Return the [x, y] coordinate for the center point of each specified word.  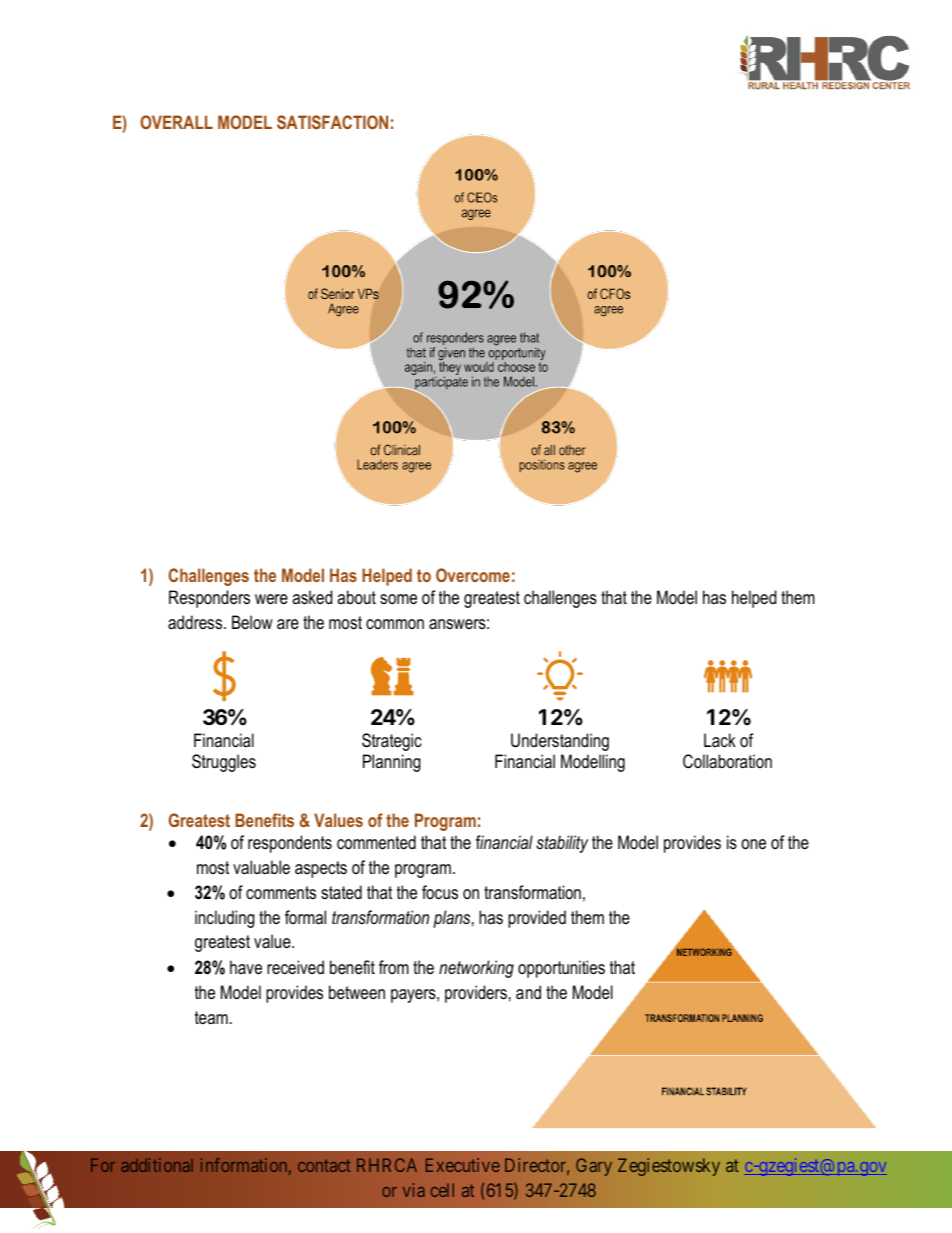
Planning [392, 763]
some [398, 599]
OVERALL [176, 122]
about [356, 597]
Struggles [224, 763]
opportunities [561, 969]
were [271, 599]
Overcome [473, 575]
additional [157, 1165]
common [395, 624]
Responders [209, 599]
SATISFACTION [332, 122]
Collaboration [727, 761]
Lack [720, 740]
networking [476, 969]
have [246, 967]
